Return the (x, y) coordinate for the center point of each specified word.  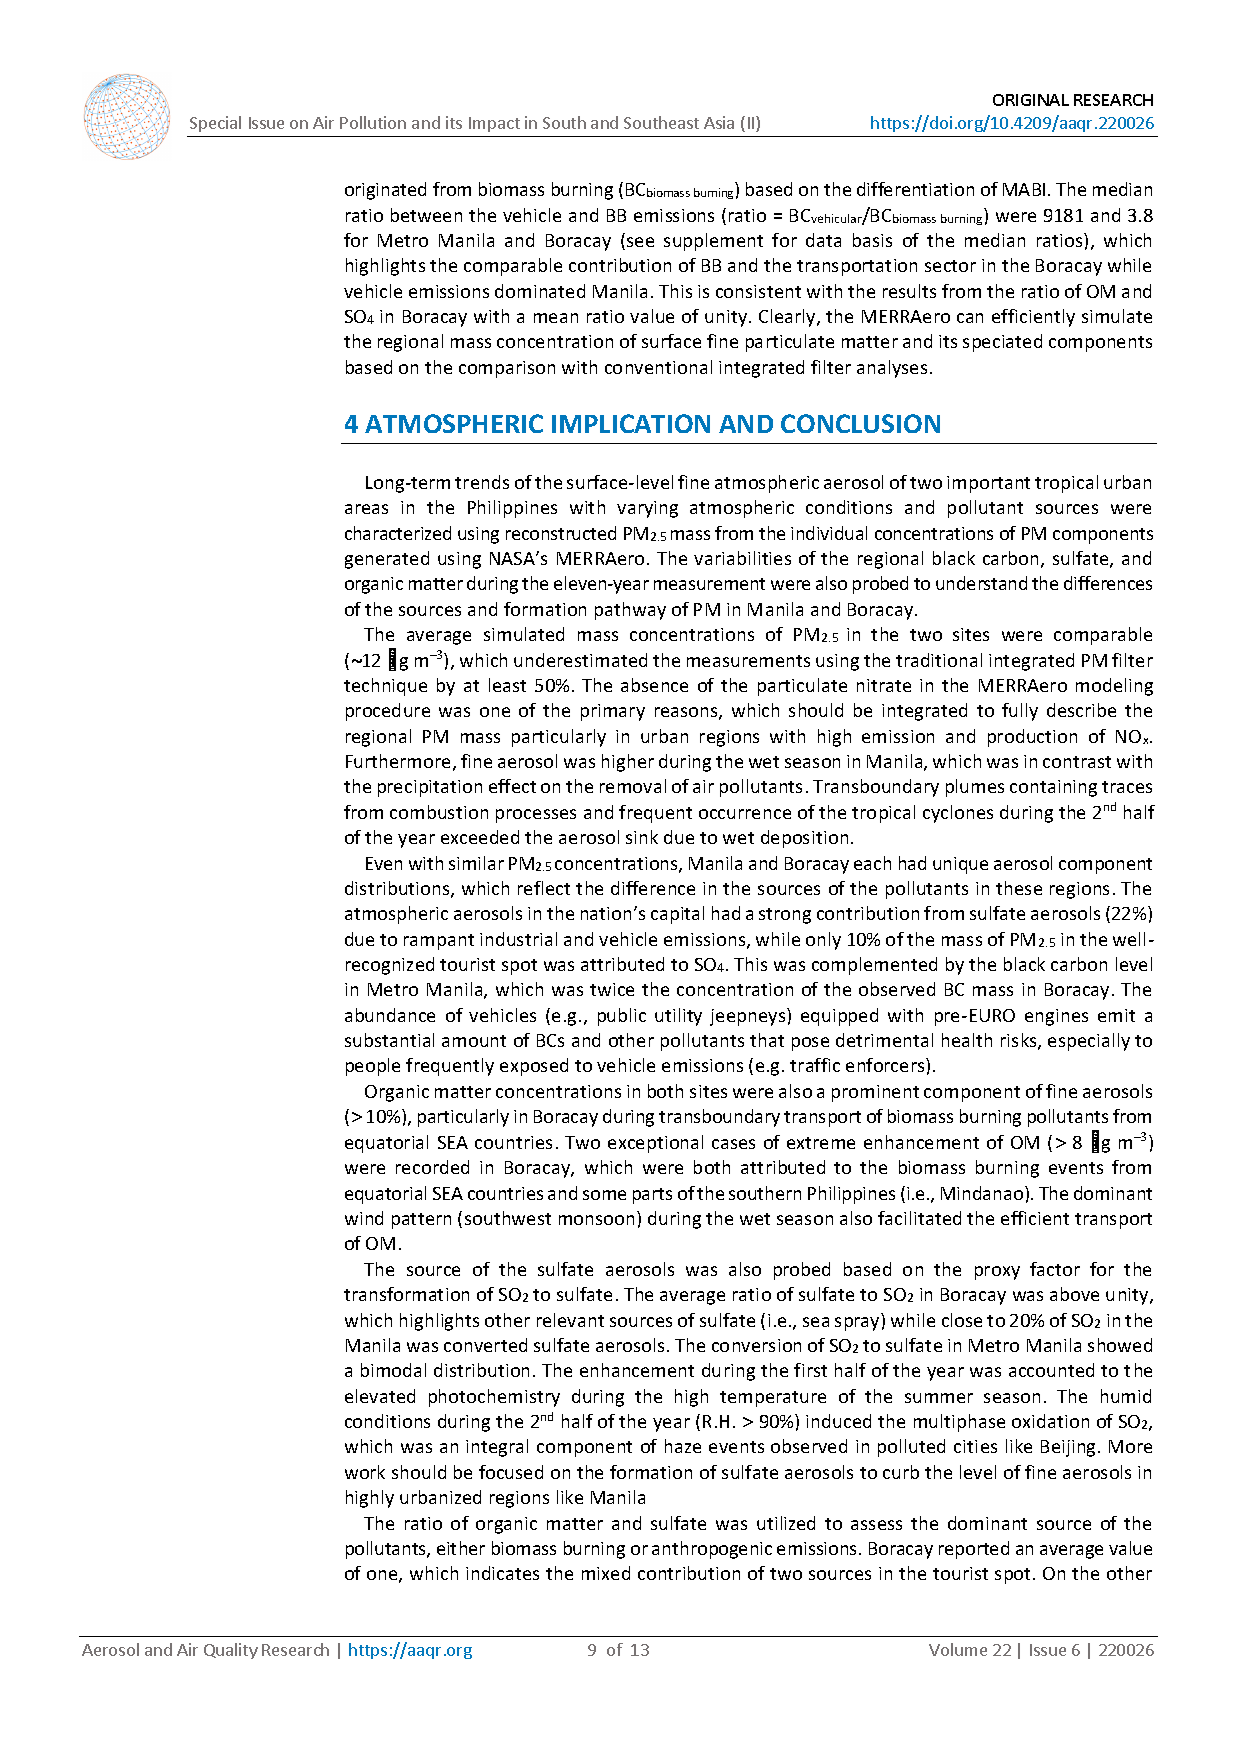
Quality (231, 1651)
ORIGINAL (1031, 100)
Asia (719, 122)
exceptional (655, 1144)
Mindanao (983, 1193)
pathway (630, 611)
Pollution (373, 122)
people (373, 1067)
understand (981, 583)
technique (385, 687)
